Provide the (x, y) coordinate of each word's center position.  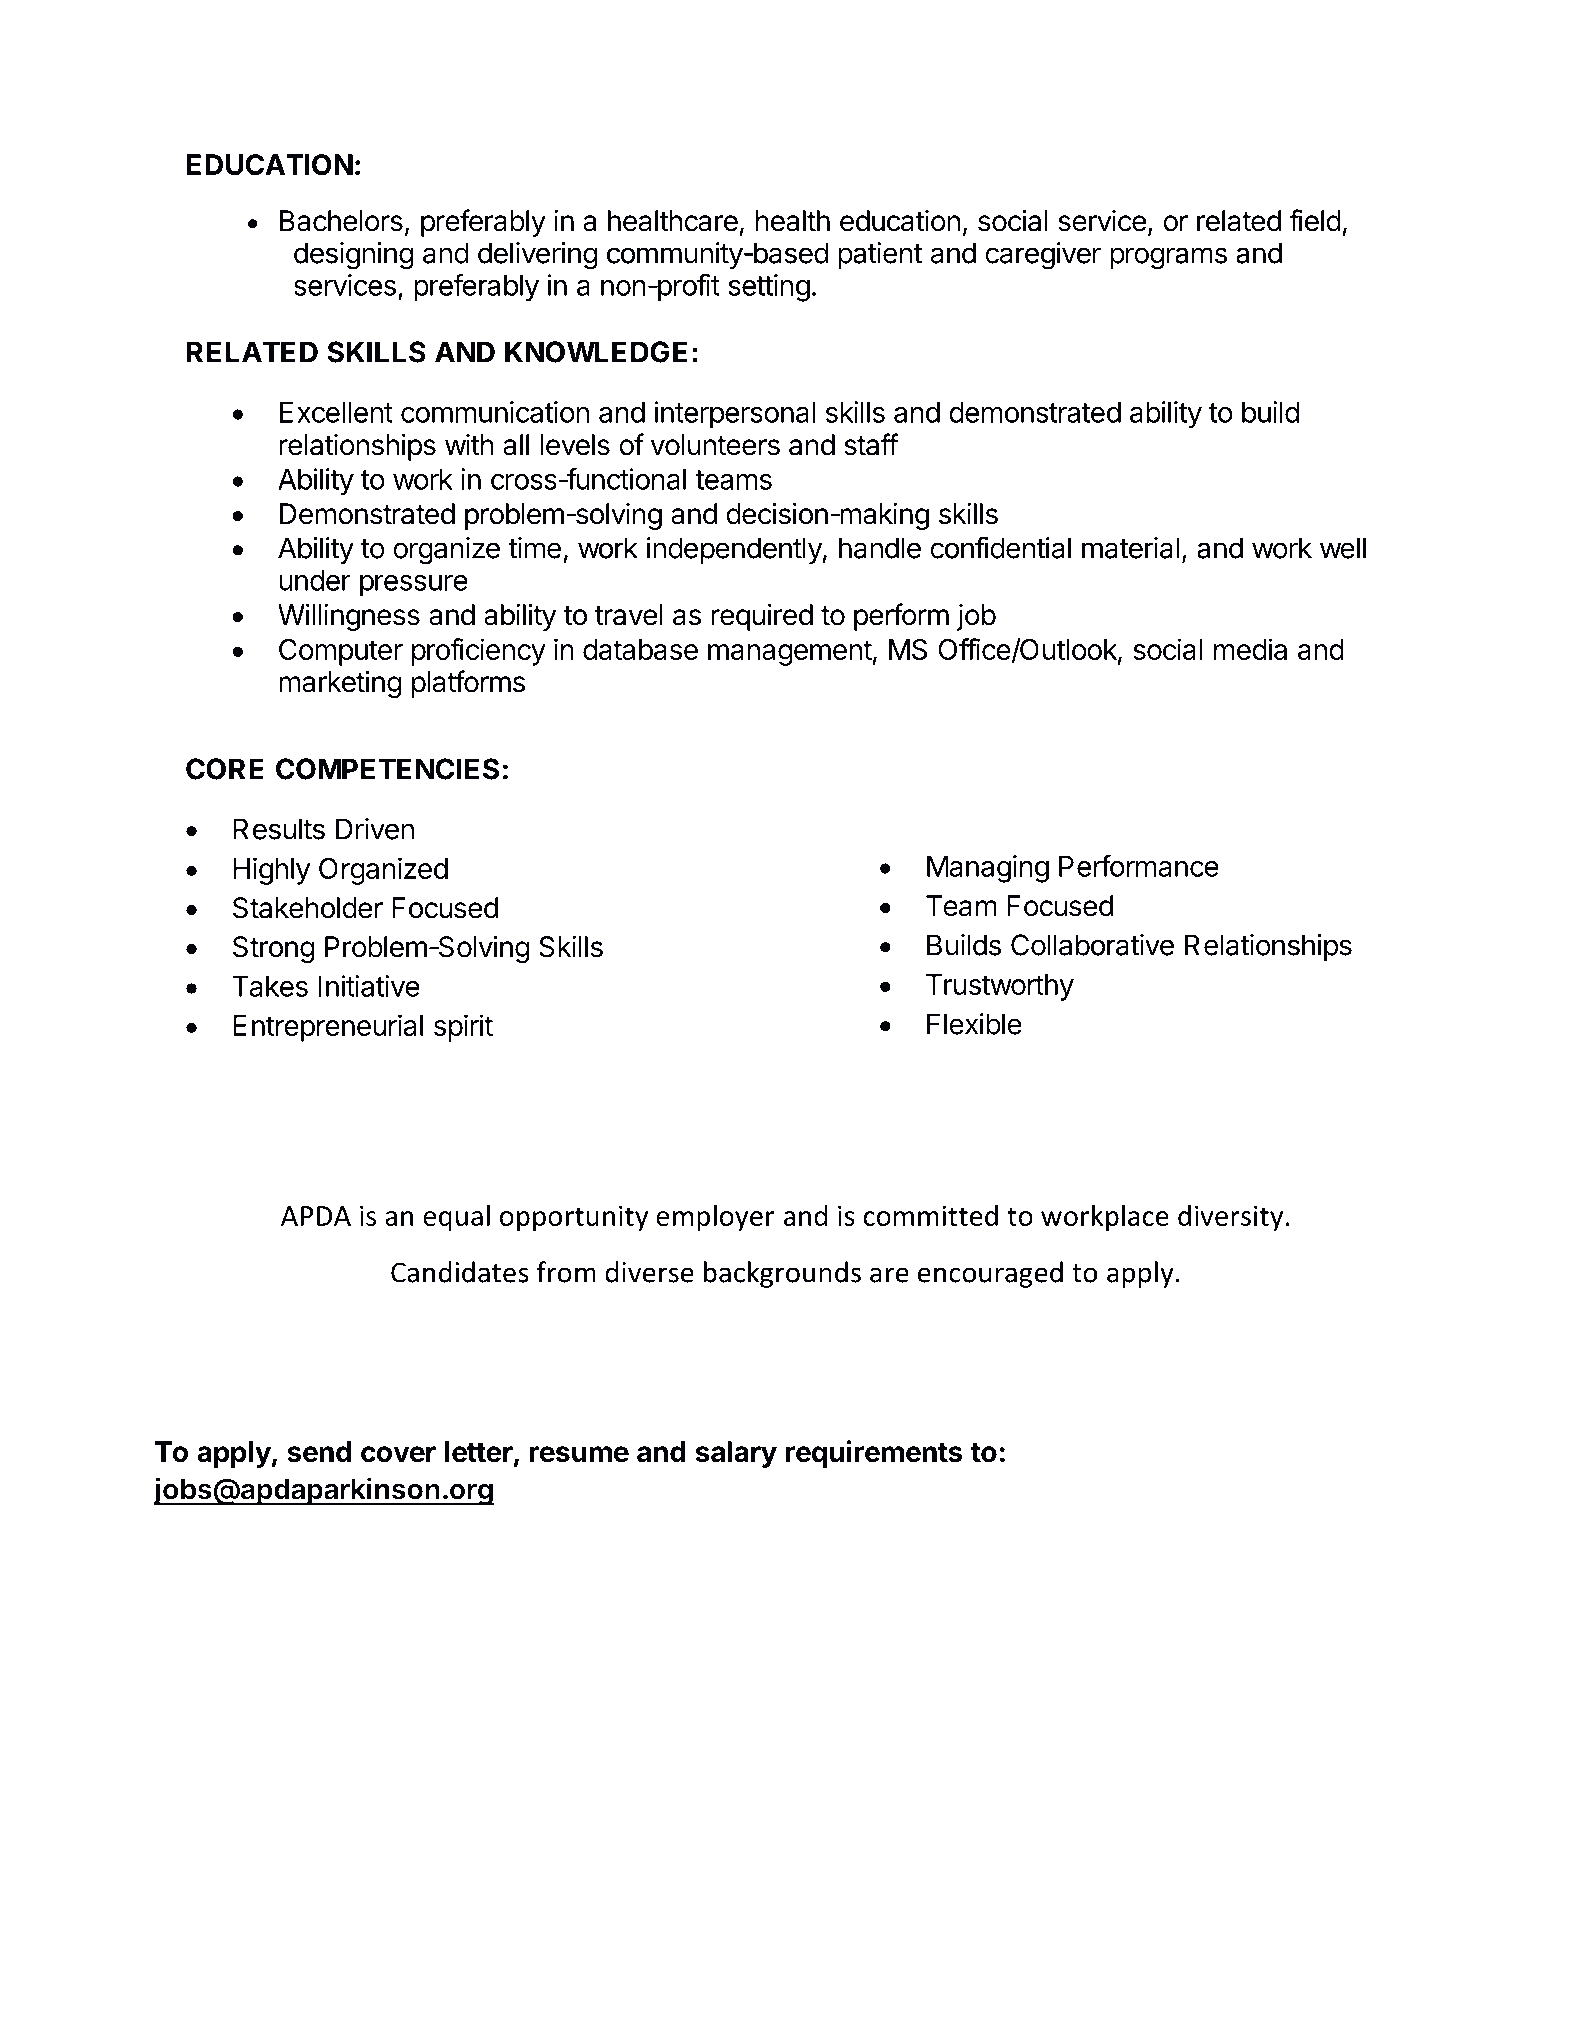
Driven (375, 829)
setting (769, 288)
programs (1168, 258)
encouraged (990, 1274)
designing (354, 256)
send (319, 1452)
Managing (988, 869)
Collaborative (1092, 945)
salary (736, 1454)
